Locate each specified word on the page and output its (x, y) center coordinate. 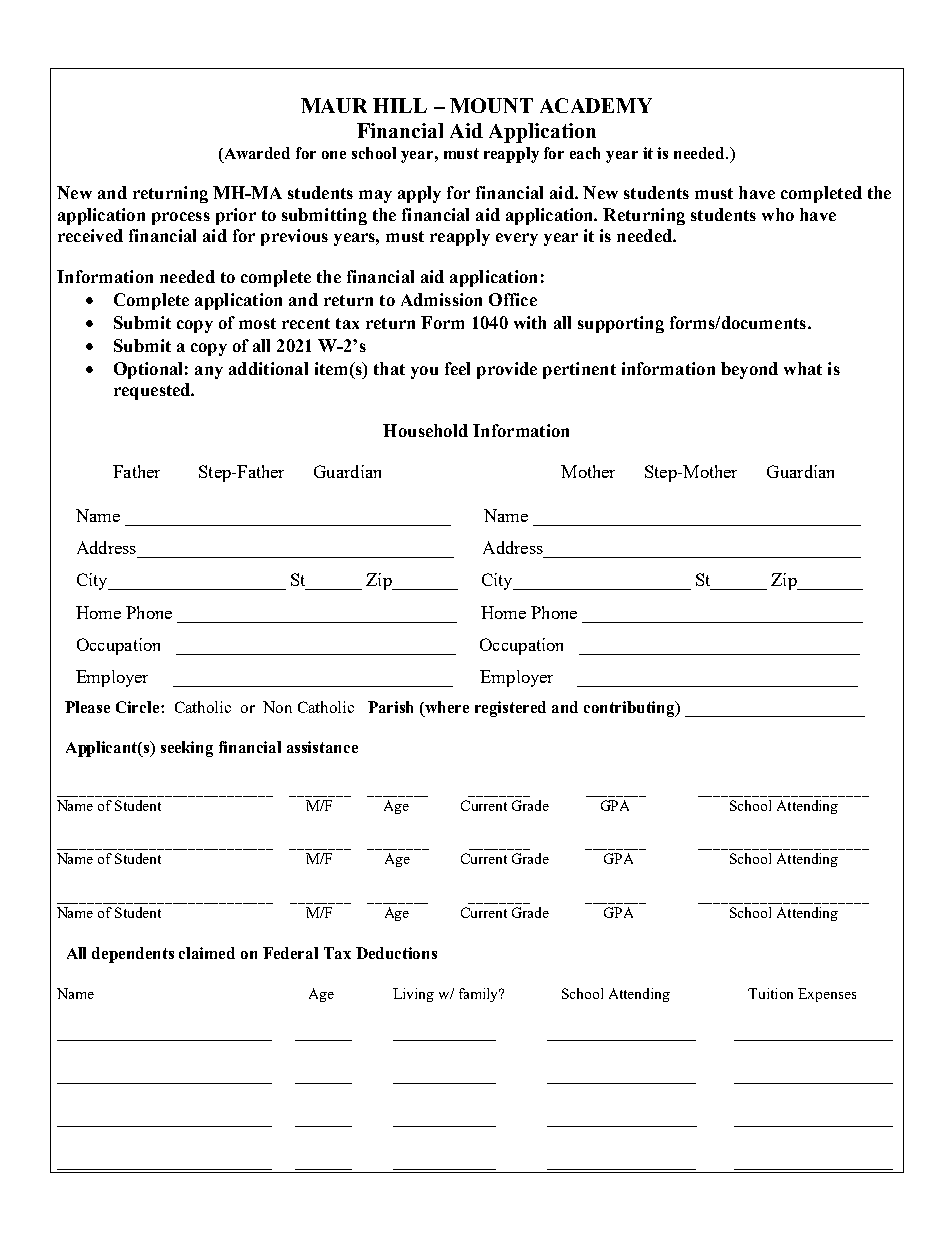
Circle (139, 707)
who (778, 214)
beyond (749, 370)
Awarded (256, 153)
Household (425, 430)
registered (510, 709)
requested (153, 391)
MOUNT (491, 105)
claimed (207, 953)
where (446, 707)
